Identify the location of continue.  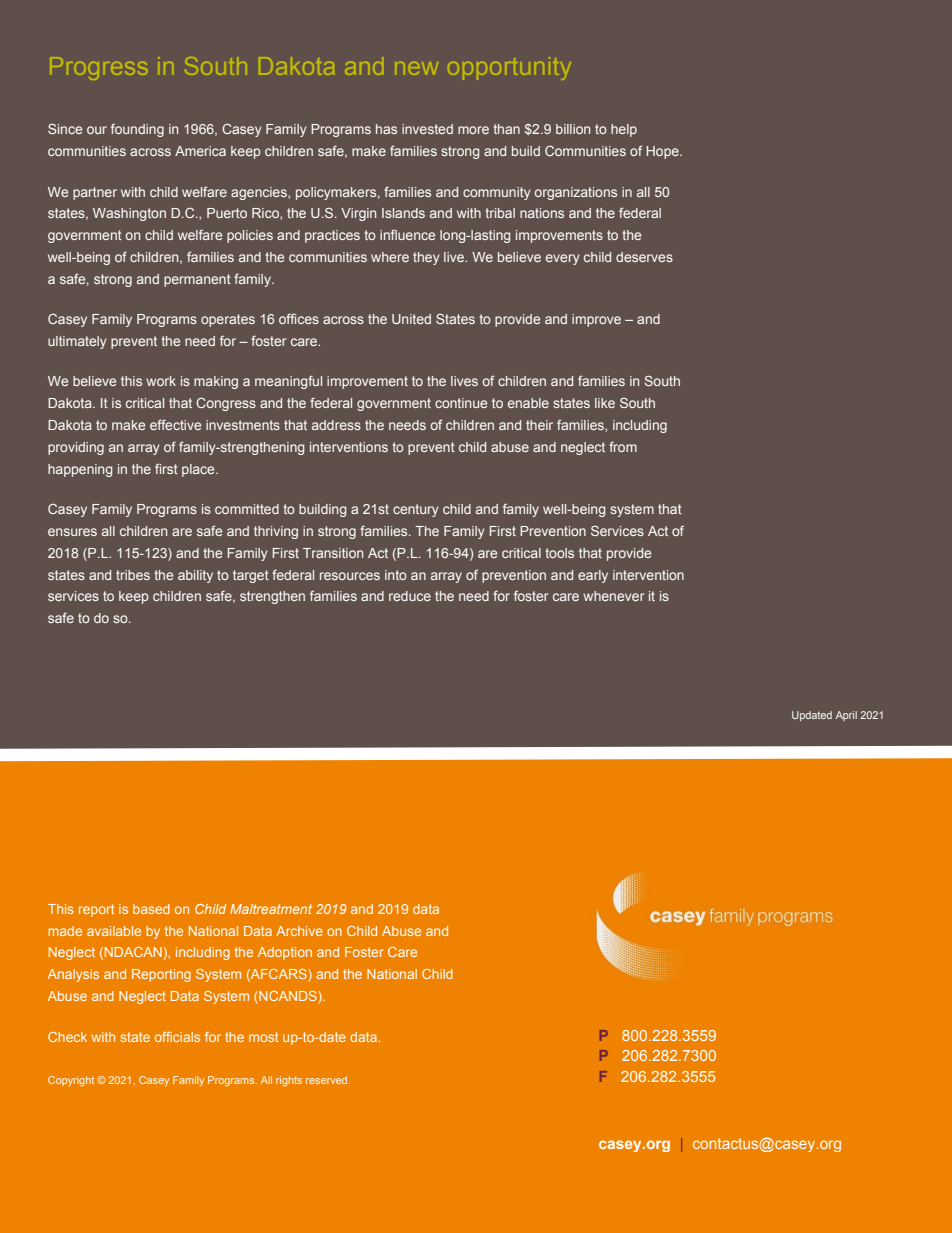
(461, 403).
